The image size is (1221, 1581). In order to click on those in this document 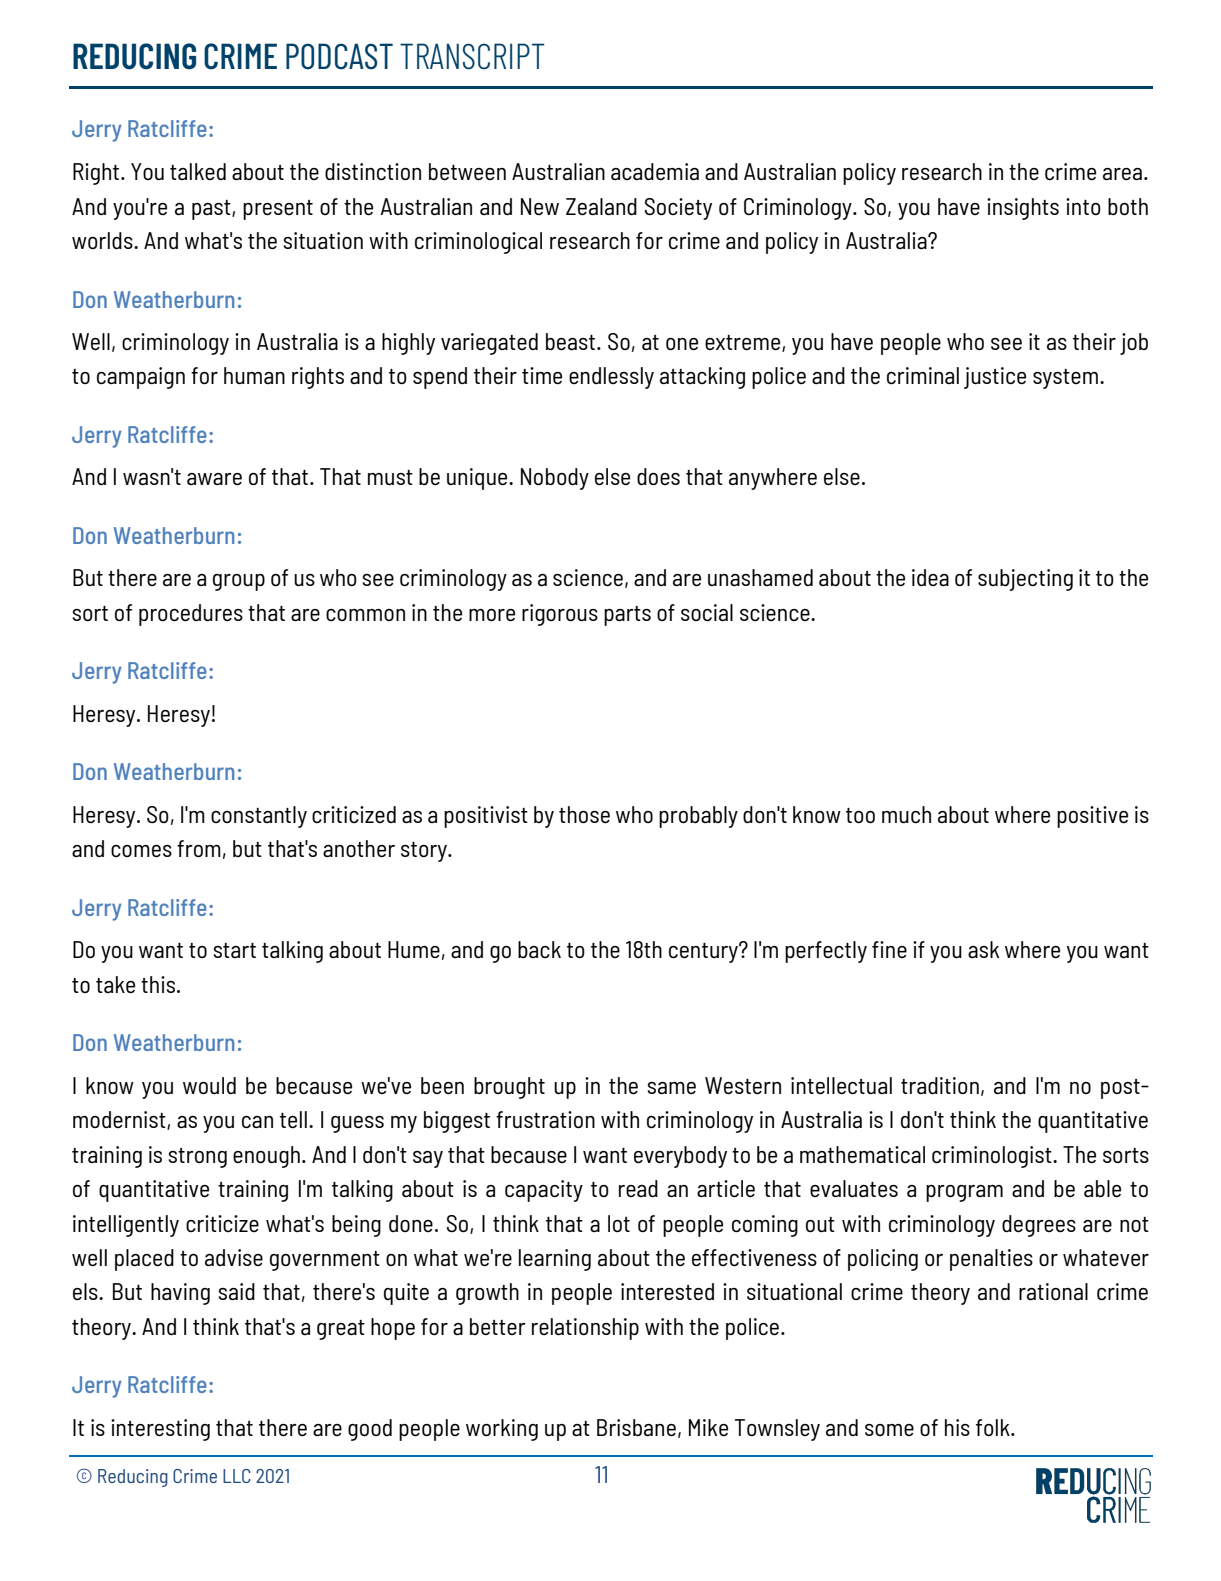, I will do `click(584, 814)`.
